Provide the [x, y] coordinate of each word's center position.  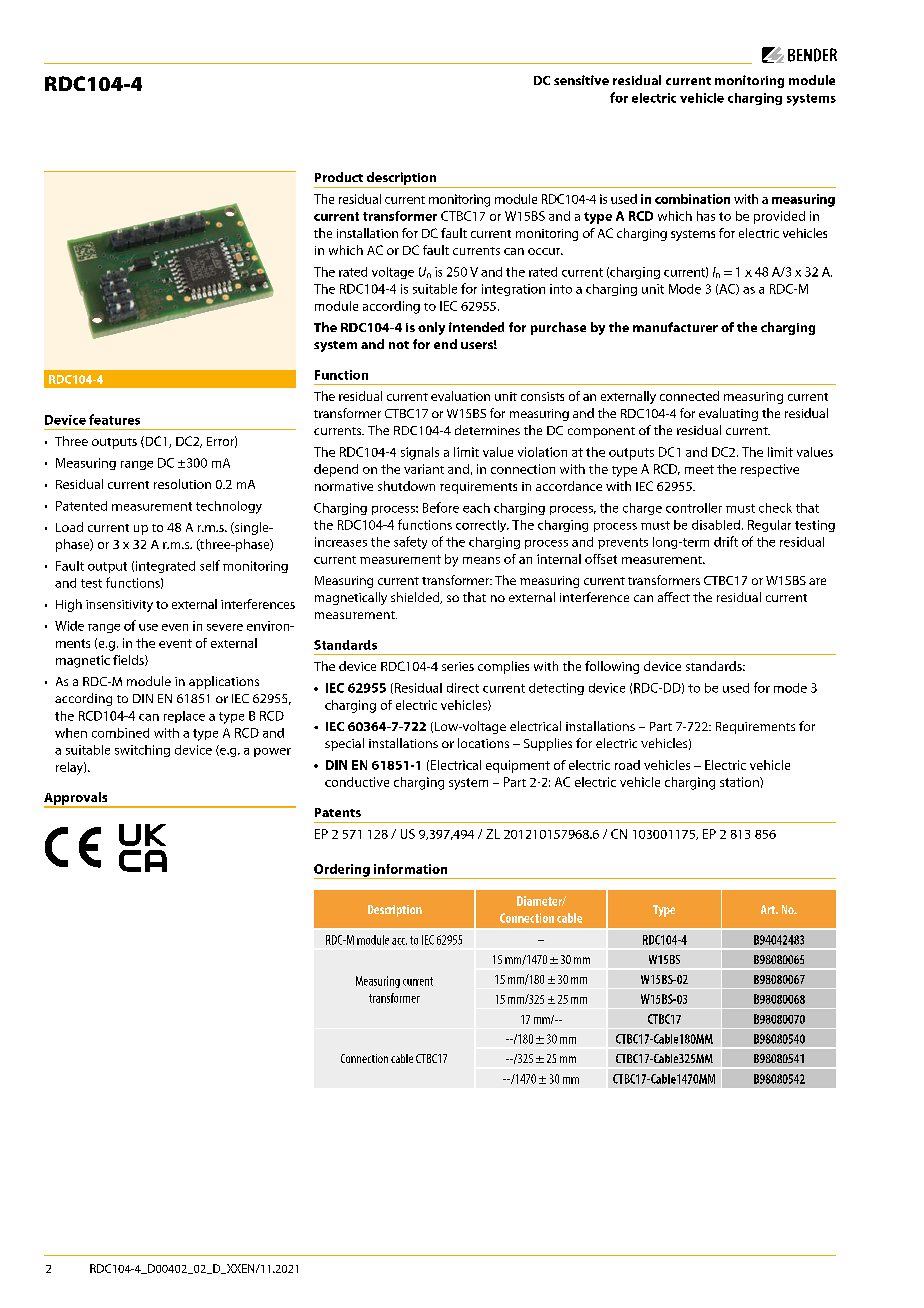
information [410, 869]
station [740, 782]
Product [339, 177]
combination [692, 199]
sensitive [581, 80]
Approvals [77, 799]
